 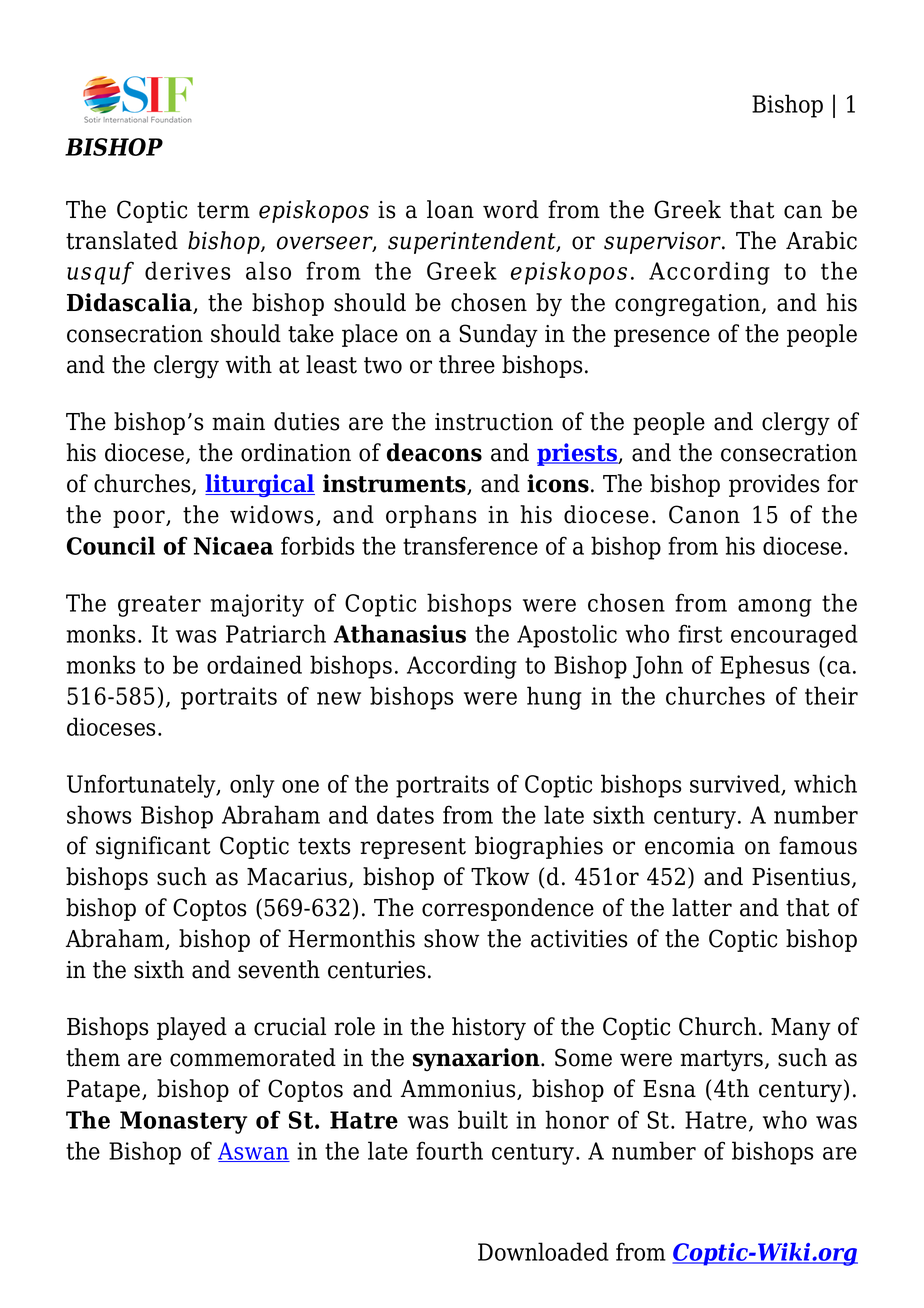 I want to click on survived, so click(x=736, y=784).
